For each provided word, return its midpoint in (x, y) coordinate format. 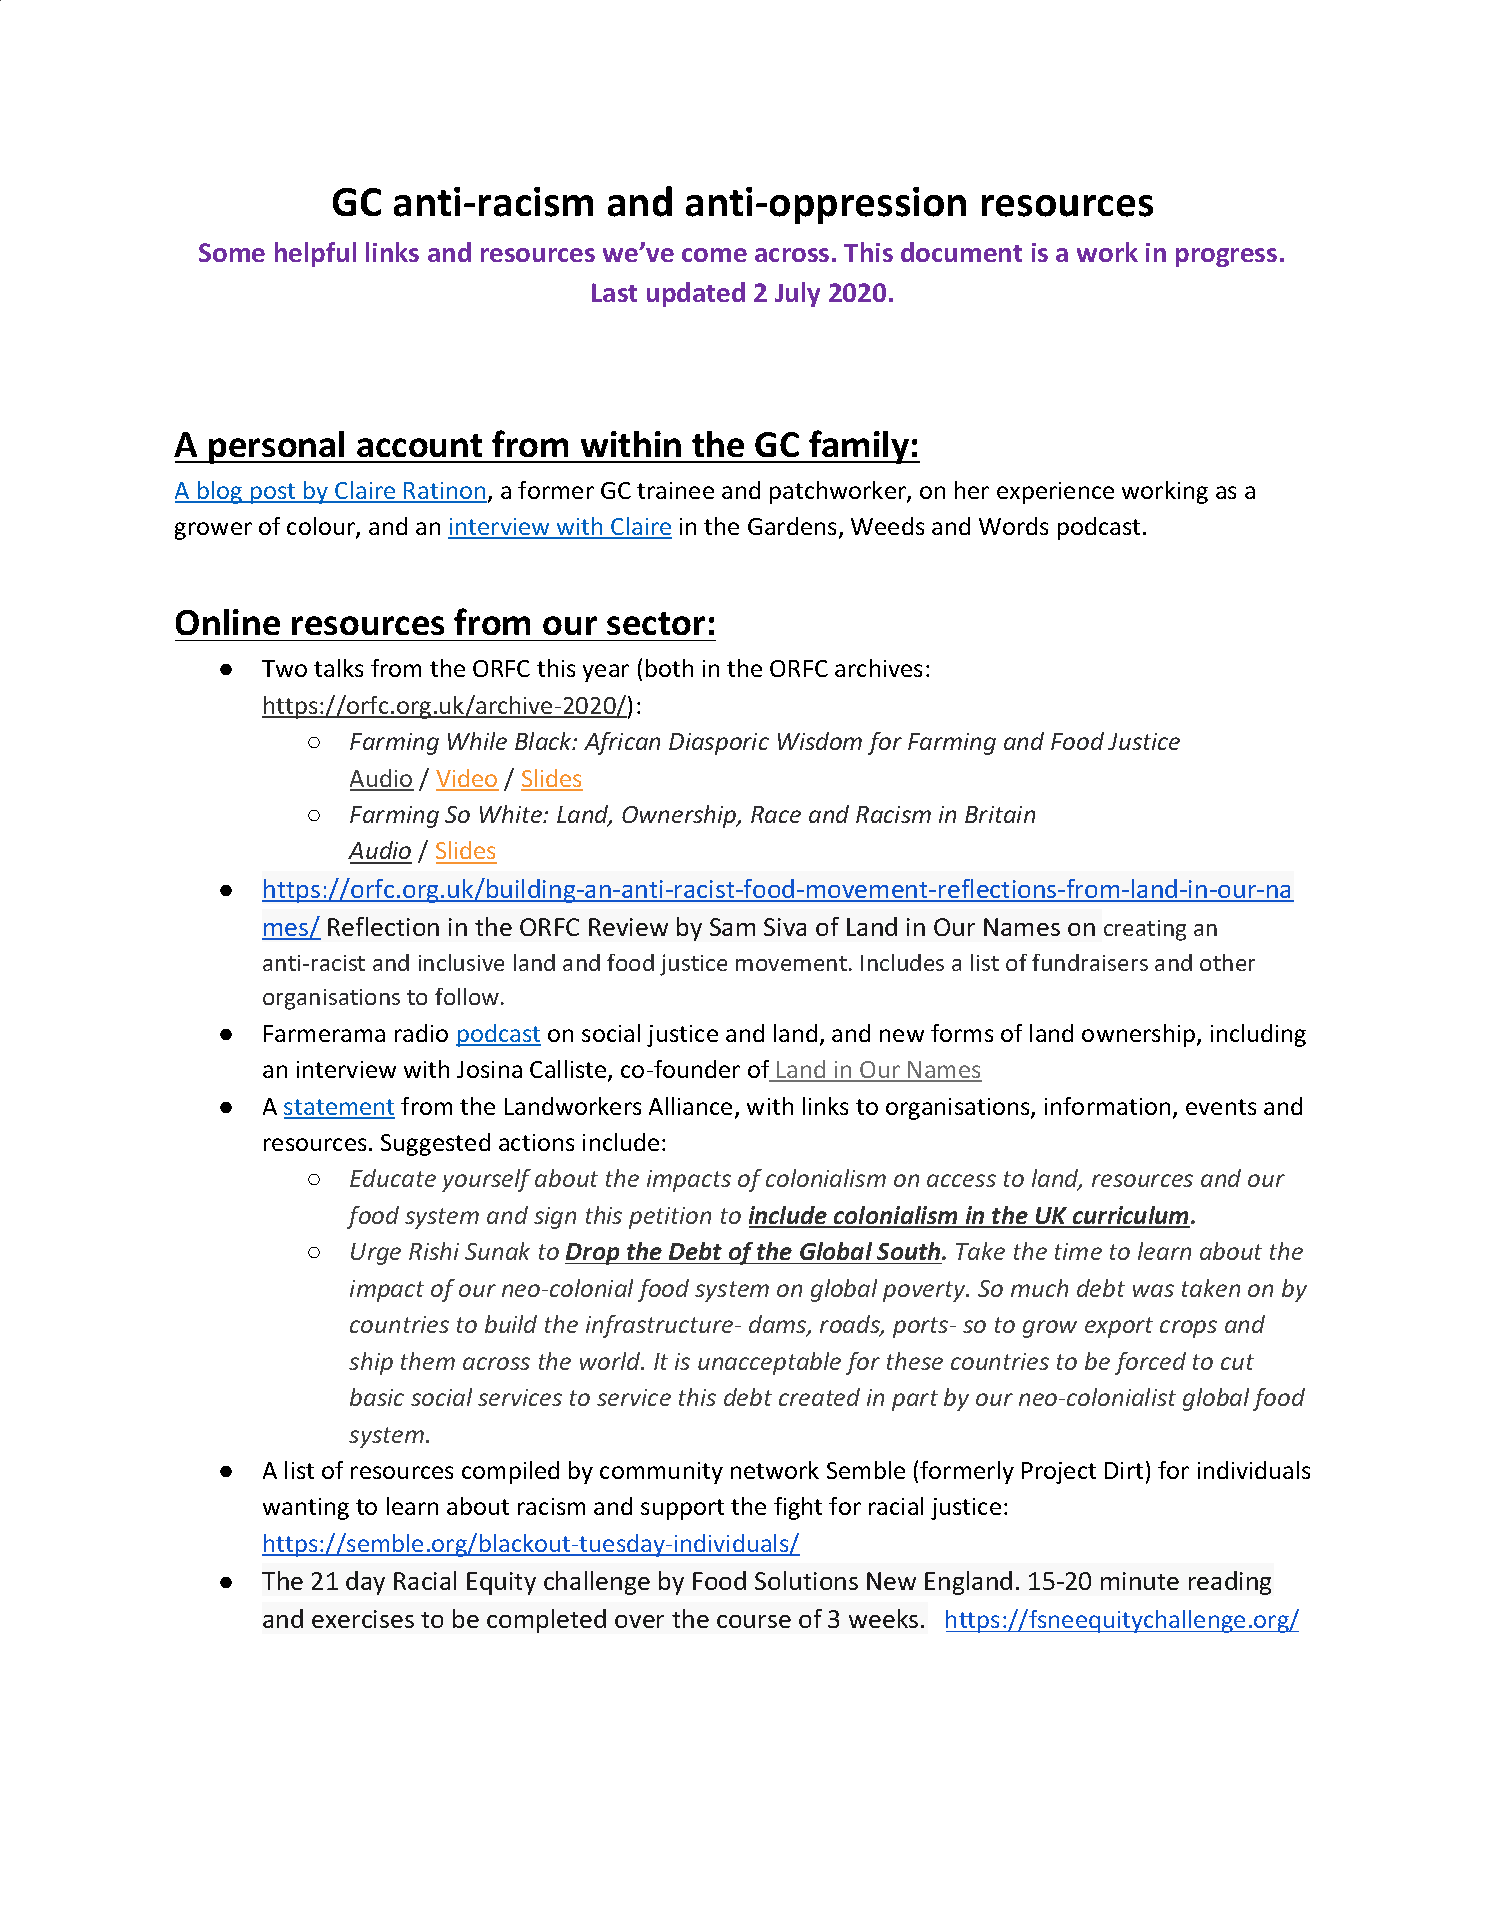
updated (696, 294)
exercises (363, 1619)
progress (1226, 257)
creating (1145, 930)
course (754, 1621)
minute (1140, 1581)
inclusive (461, 962)
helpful (315, 254)
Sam (732, 927)
